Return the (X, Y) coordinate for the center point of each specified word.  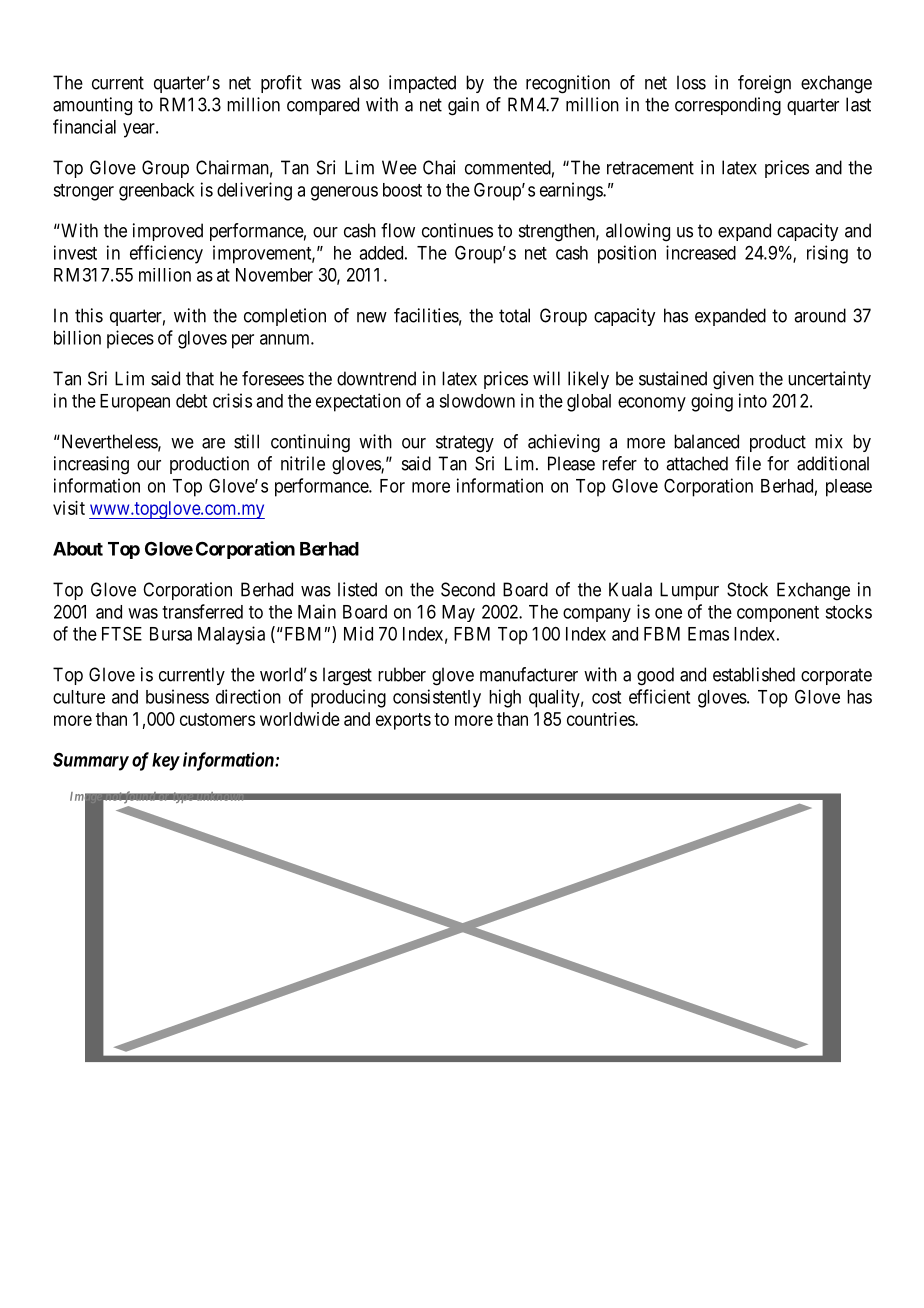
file (748, 463)
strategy (465, 444)
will (546, 378)
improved (168, 232)
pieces (130, 339)
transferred (202, 611)
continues (457, 230)
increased (701, 252)
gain (463, 106)
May (458, 613)
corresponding (728, 106)
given (733, 380)
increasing (91, 465)
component (778, 614)
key (166, 762)
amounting (92, 106)
